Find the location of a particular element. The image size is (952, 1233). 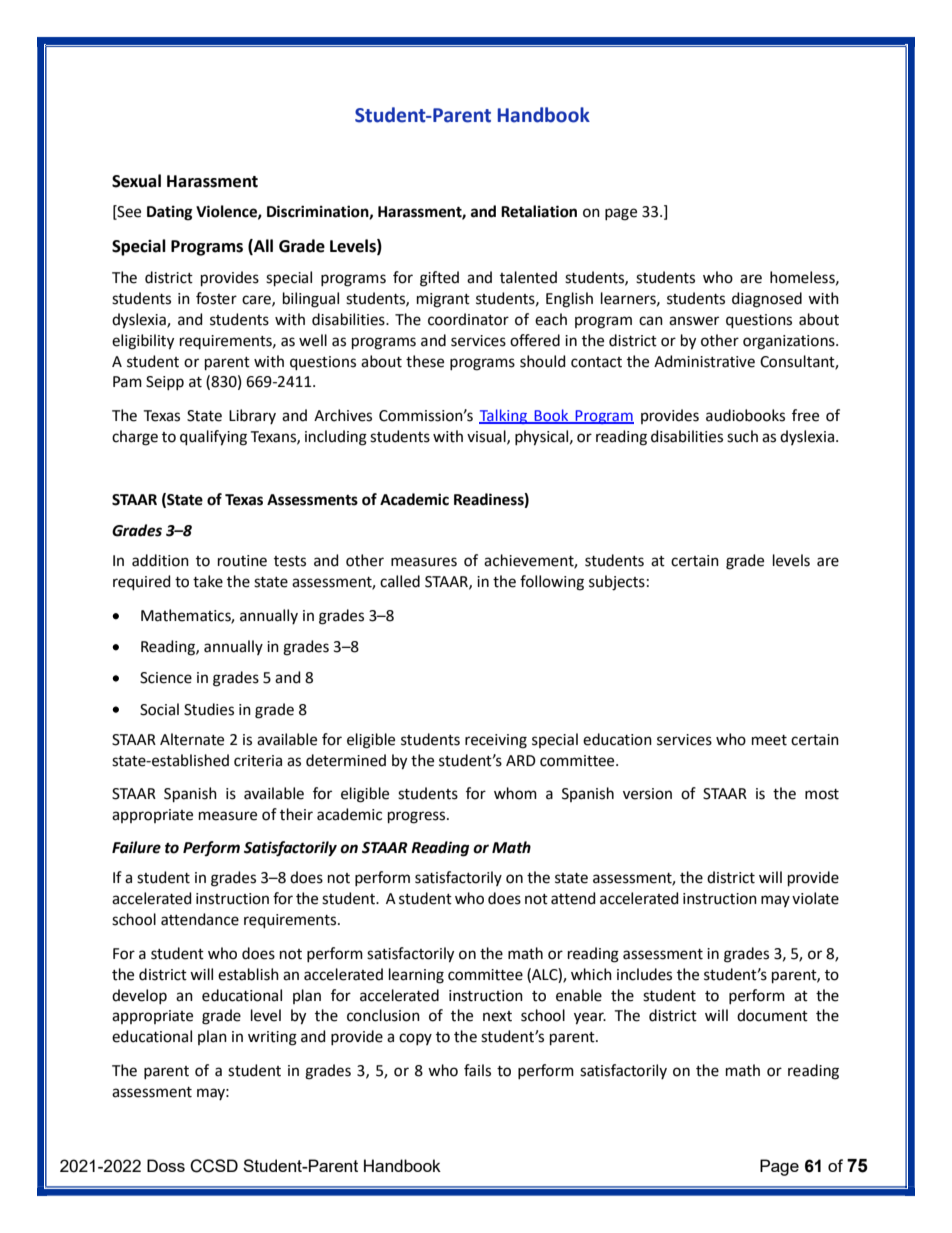

Retaliation is located at coordinates (539, 211).
